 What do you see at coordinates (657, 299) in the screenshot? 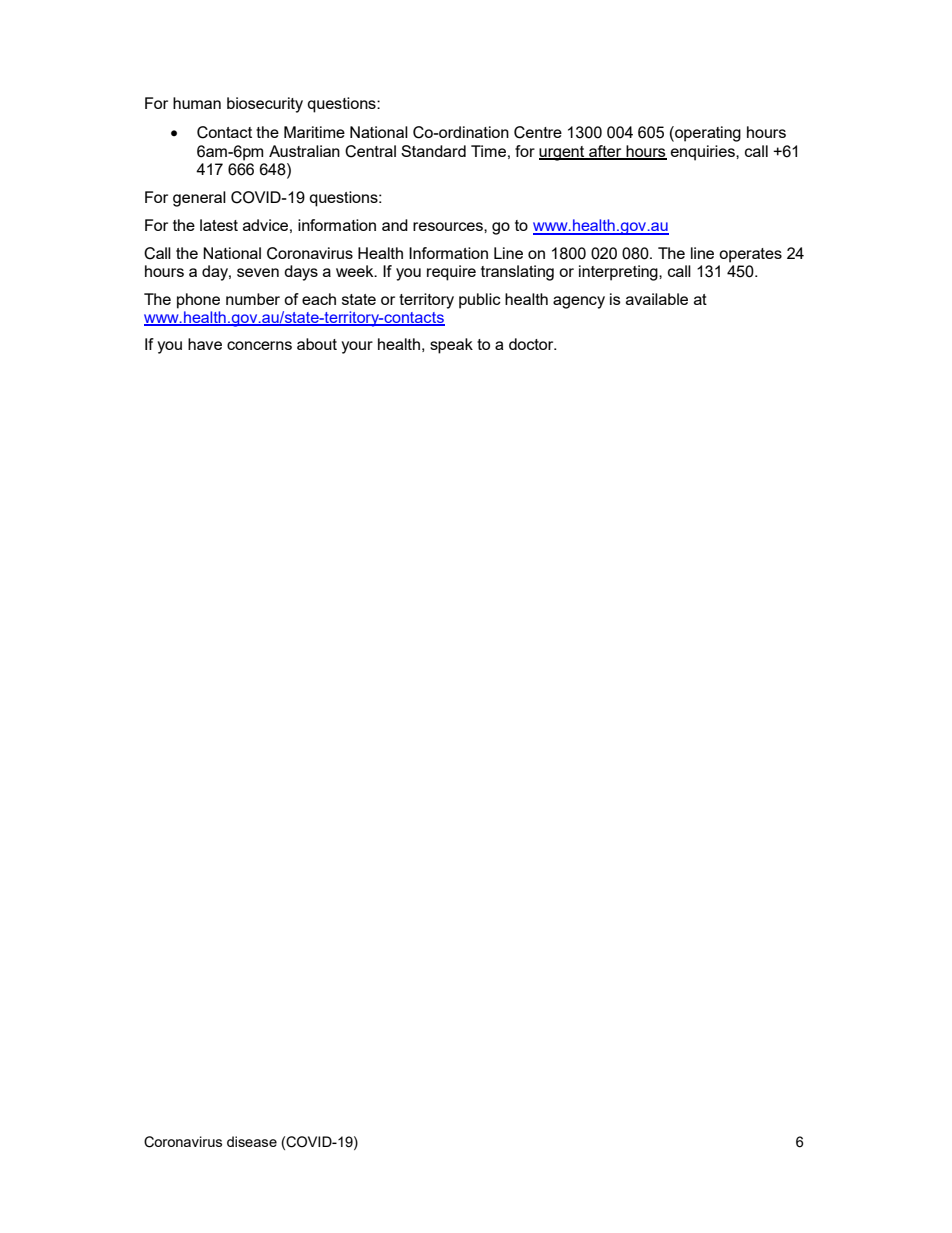
I see `available` at bounding box center [657, 299].
